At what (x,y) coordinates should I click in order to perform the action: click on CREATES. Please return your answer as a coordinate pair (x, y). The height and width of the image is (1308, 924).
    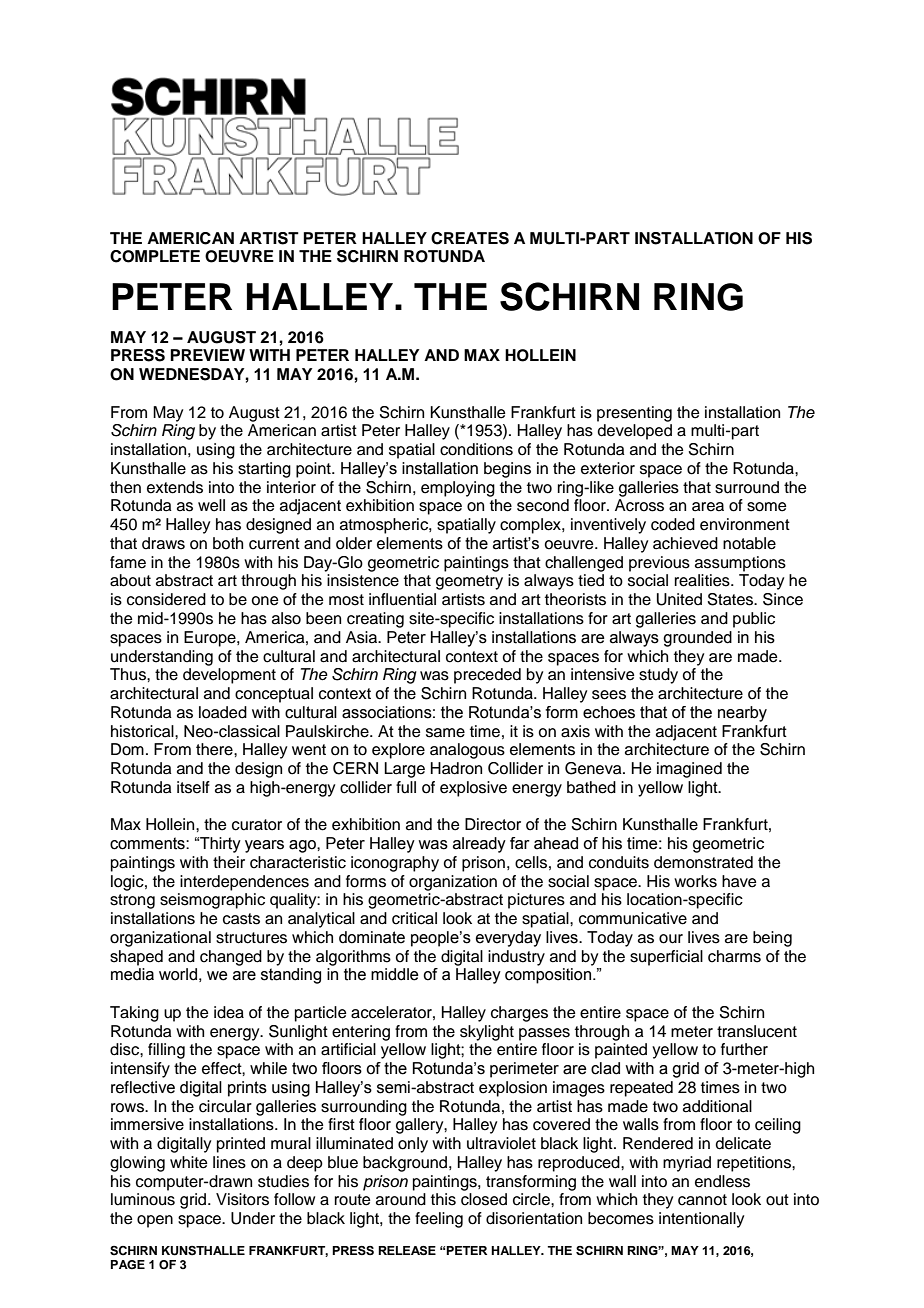
    Looking at the image, I should click on (470, 238).
